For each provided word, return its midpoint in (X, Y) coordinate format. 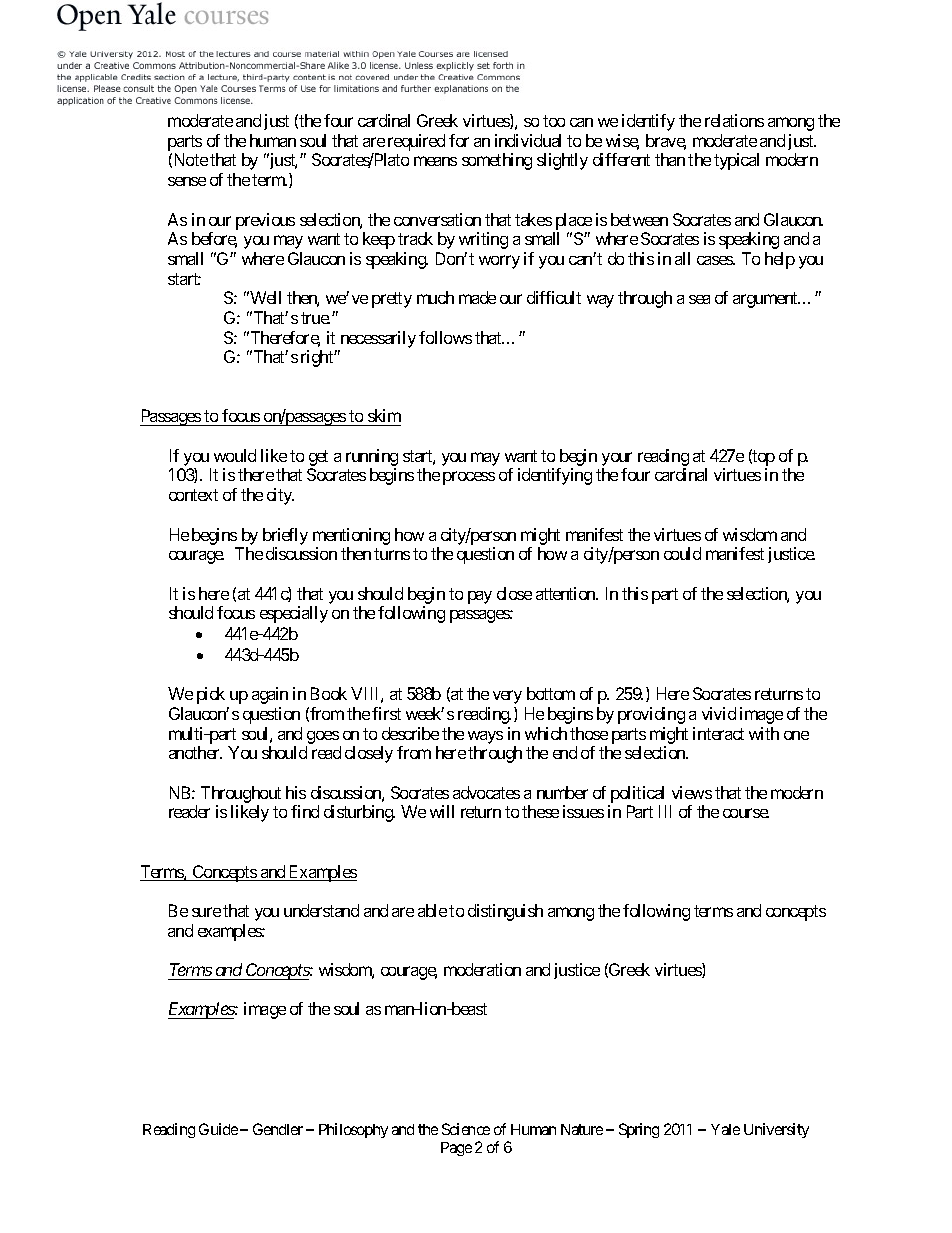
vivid (719, 713)
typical (736, 161)
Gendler (278, 1129)
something (497, 161)
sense (187, 181)
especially (294, 614)
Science (466, 1129)
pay (480, 597)
